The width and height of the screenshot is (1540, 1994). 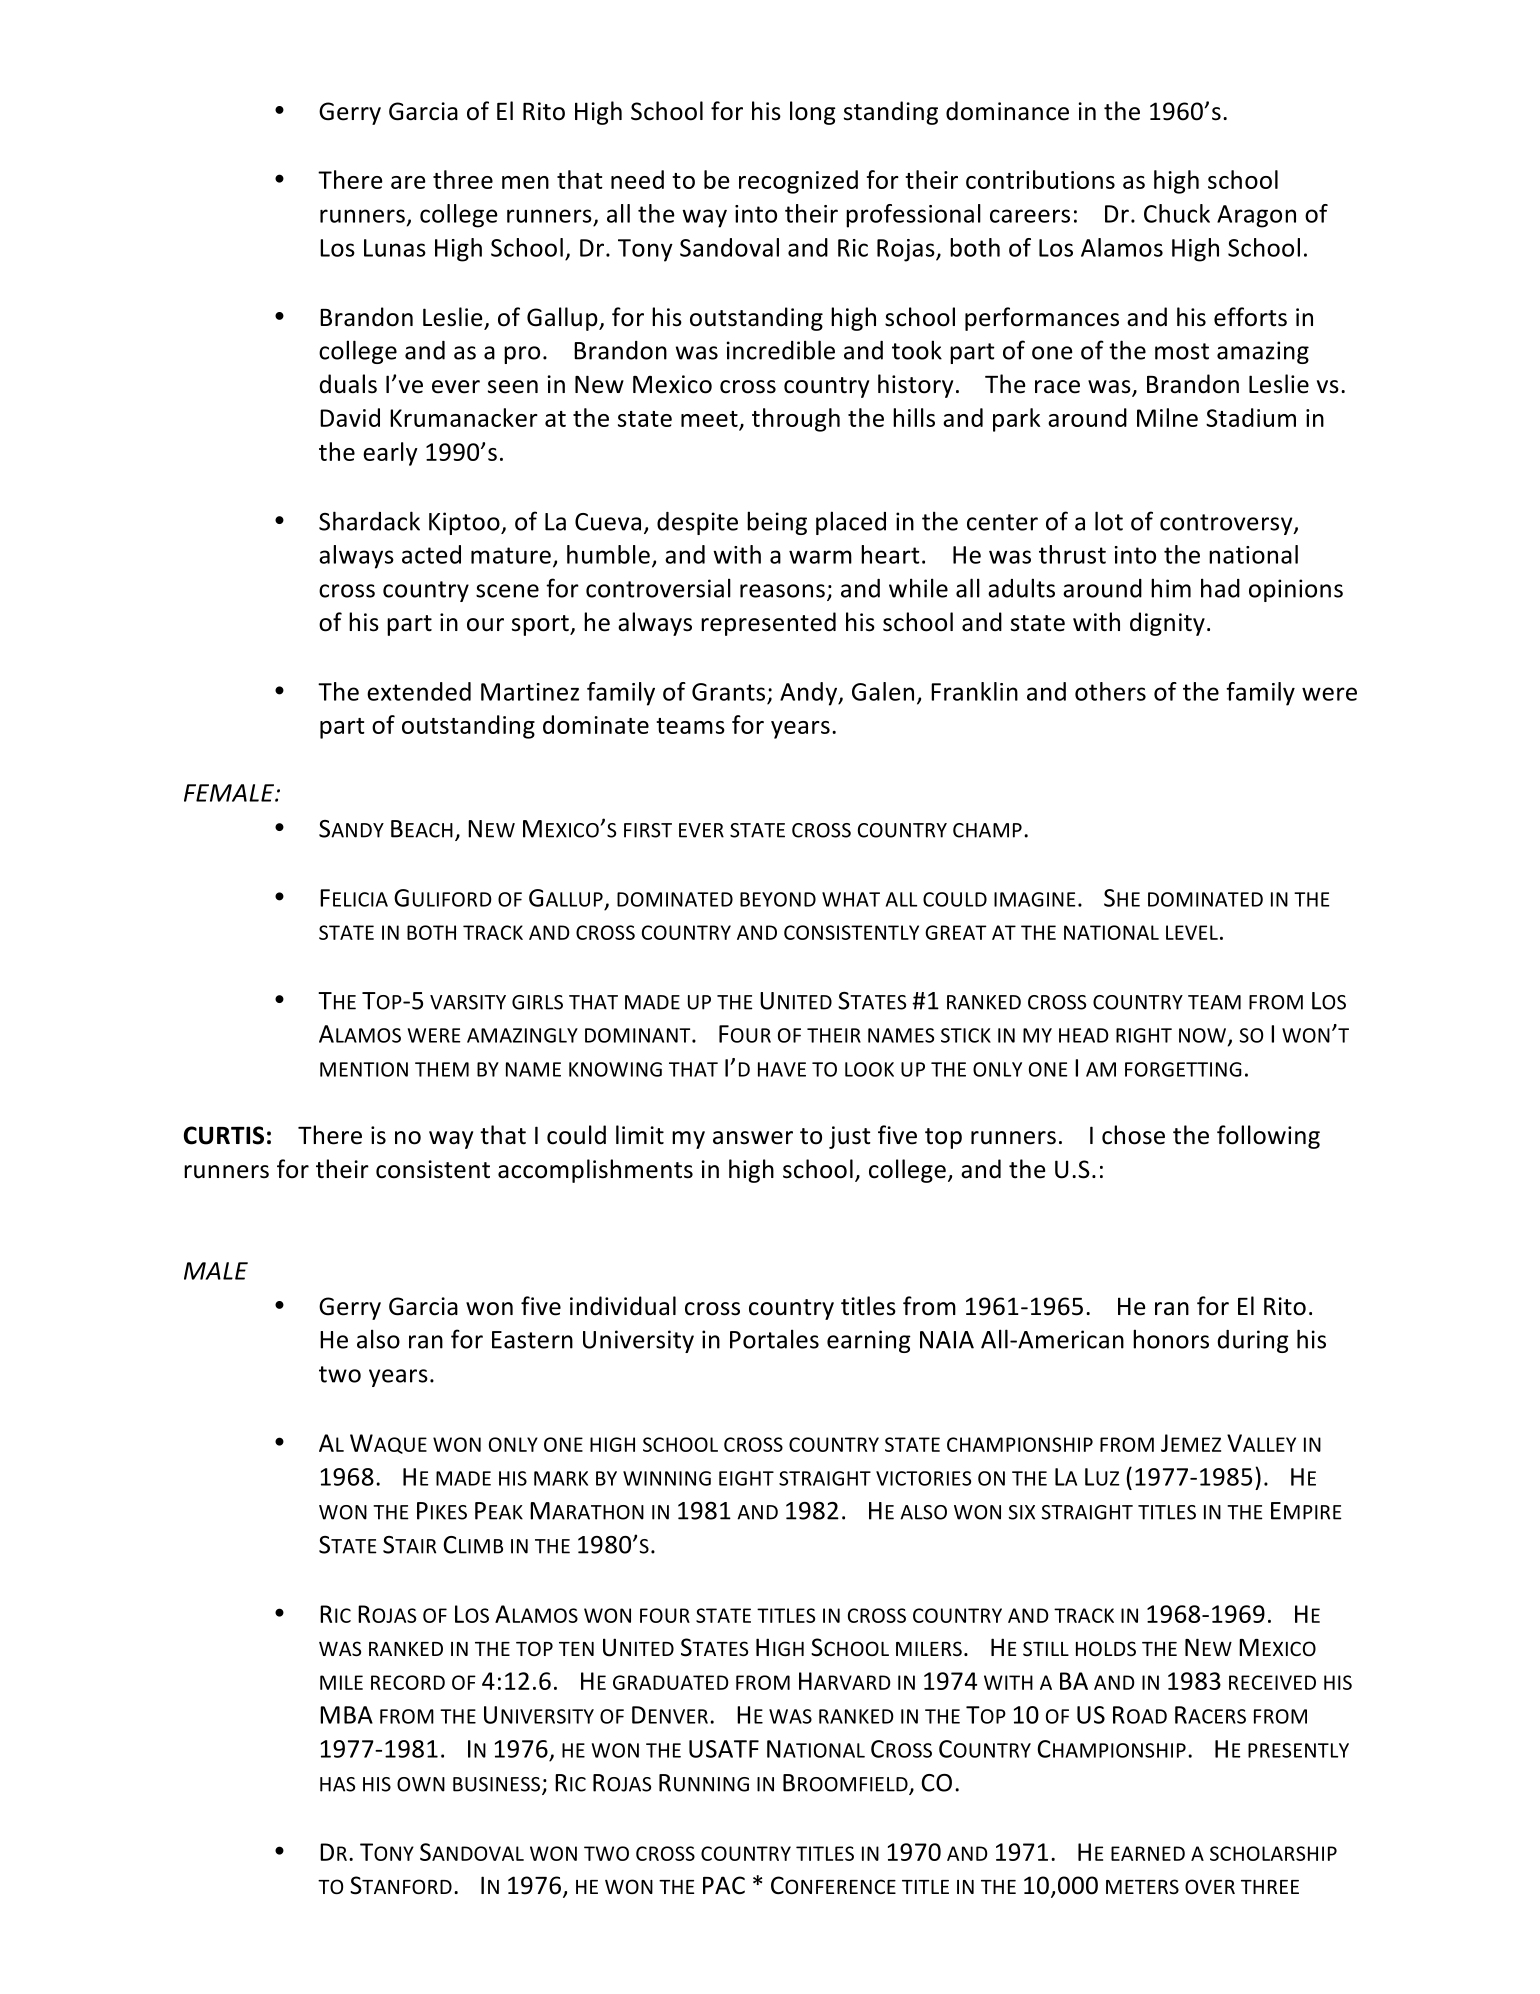 I want to click on Eastern, so click(x=532, y=1340).
